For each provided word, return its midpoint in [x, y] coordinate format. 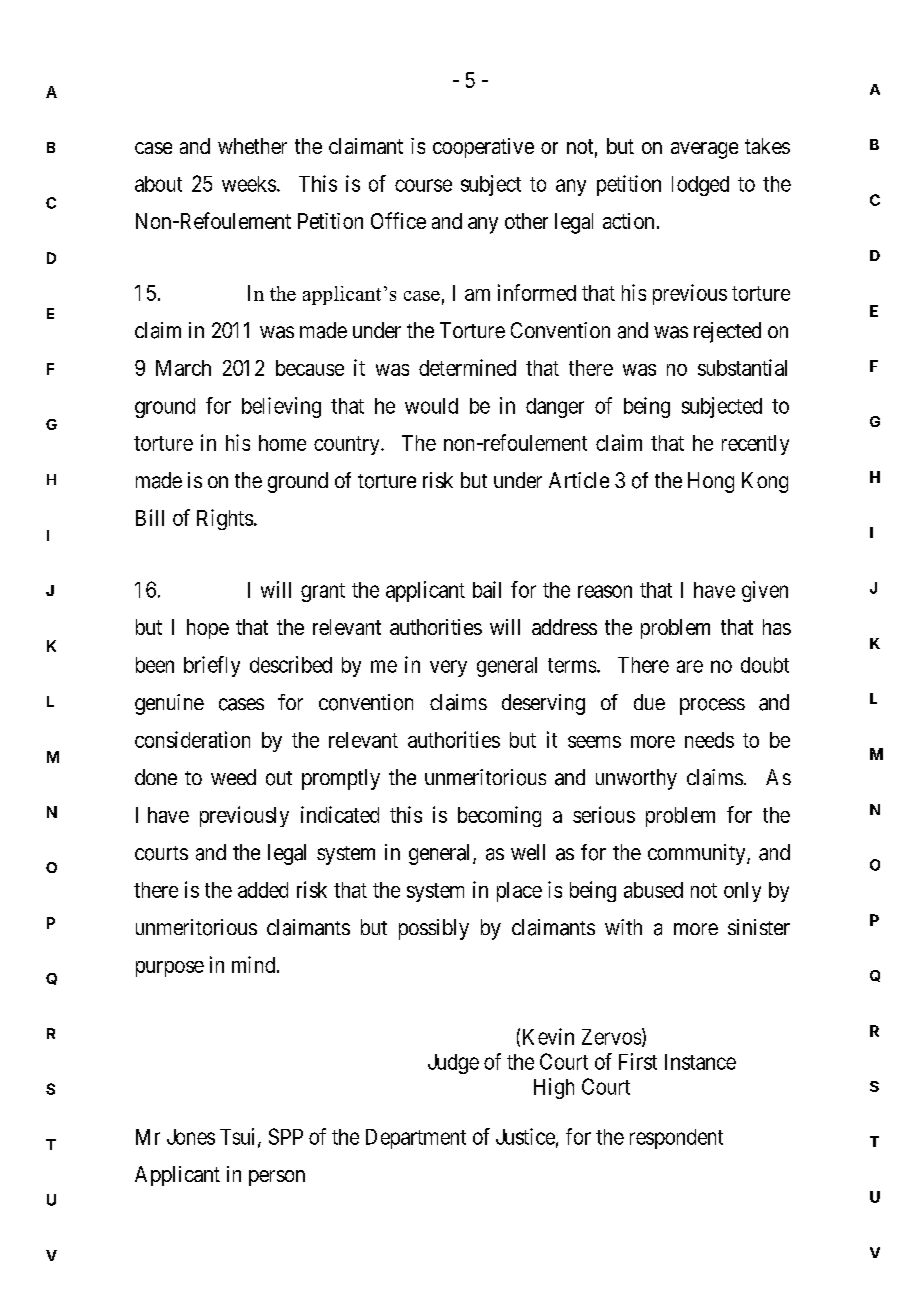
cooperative [483, 148]
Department [416, 1139]
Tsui [239, 1137]
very [448, 668]
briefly [212, 666]
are [690, 666]
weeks [249, 184]
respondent [676, 1139]
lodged [700, 186]
